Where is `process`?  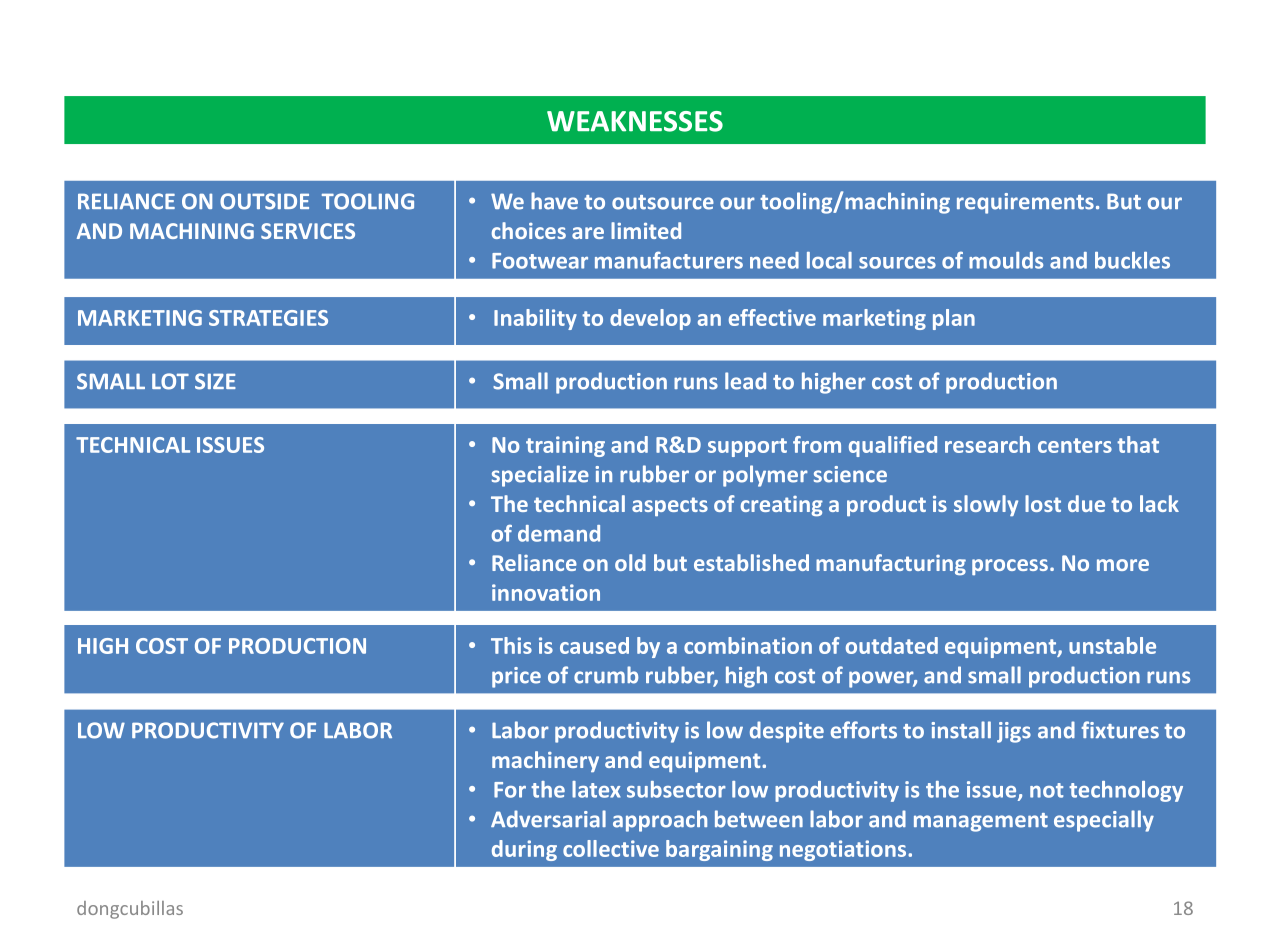
process is located at coordinates (1010, 567).
